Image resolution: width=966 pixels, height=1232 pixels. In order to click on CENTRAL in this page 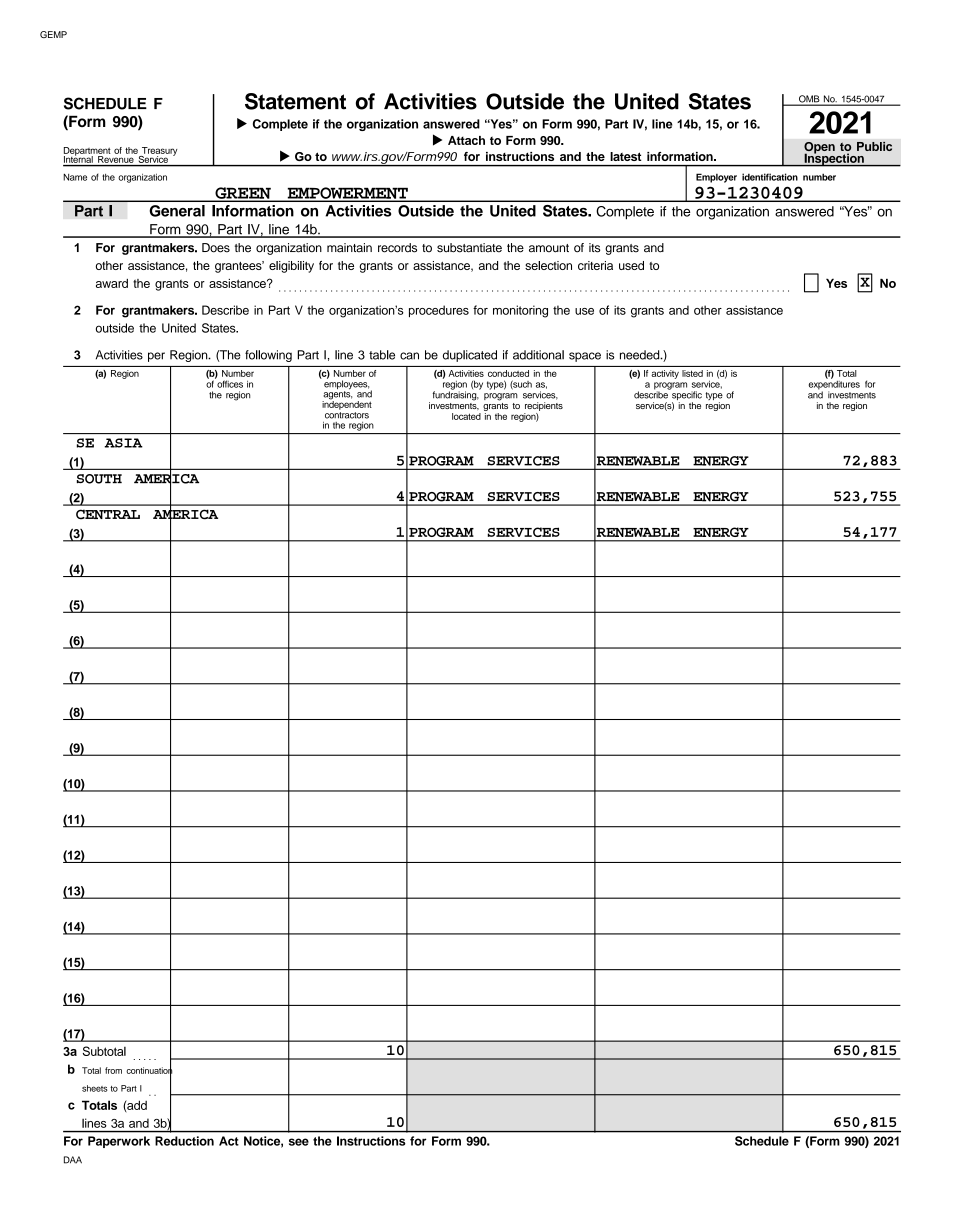, I will do `click(108, 514)`.
